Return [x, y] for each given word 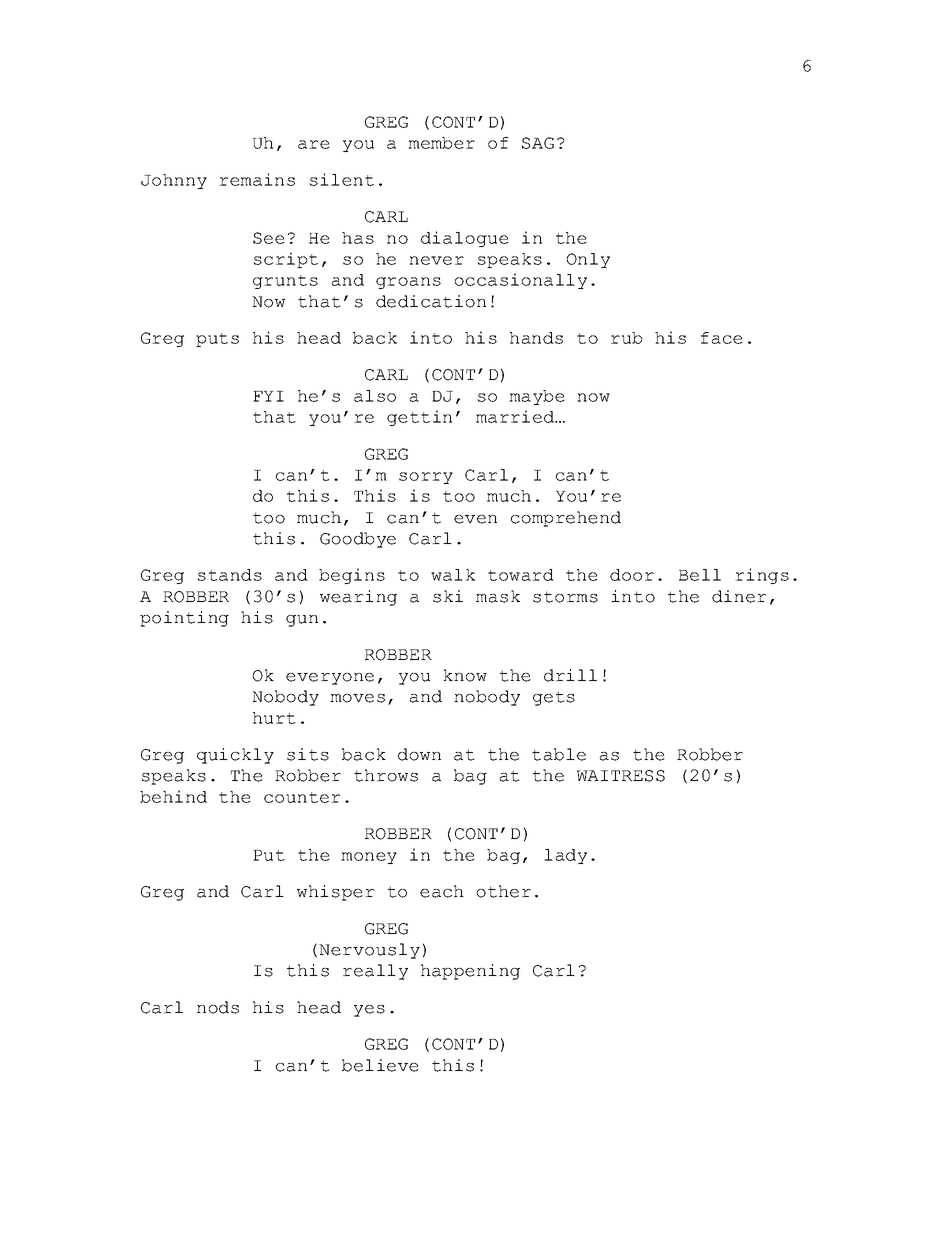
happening [470, 972]
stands [230, 575]
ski [448, 596]
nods [218, 1007]
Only [588, 260]
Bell [700, 575]
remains [257, 179]
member [441, 143]
